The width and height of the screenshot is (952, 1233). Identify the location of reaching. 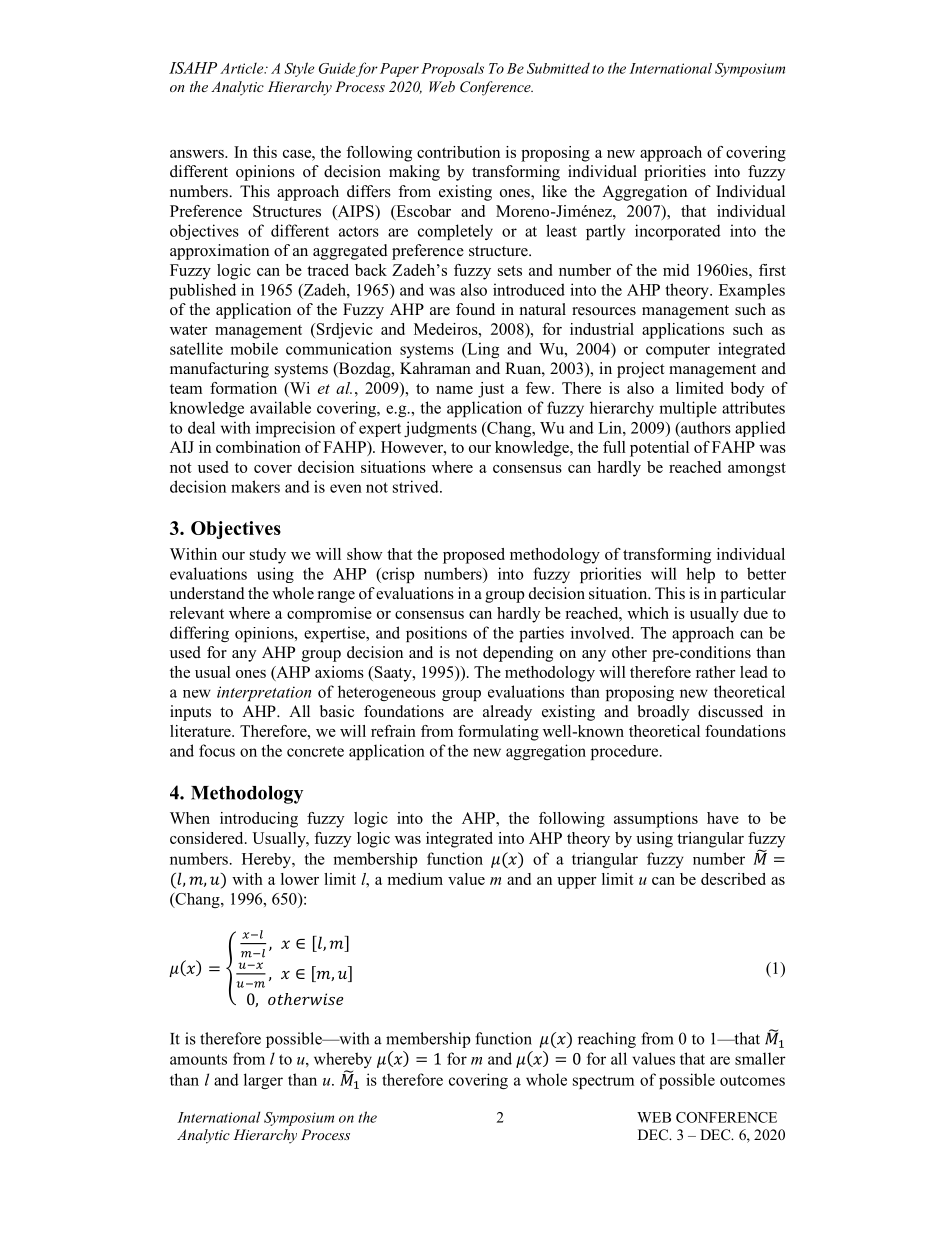
(607, 1040).
